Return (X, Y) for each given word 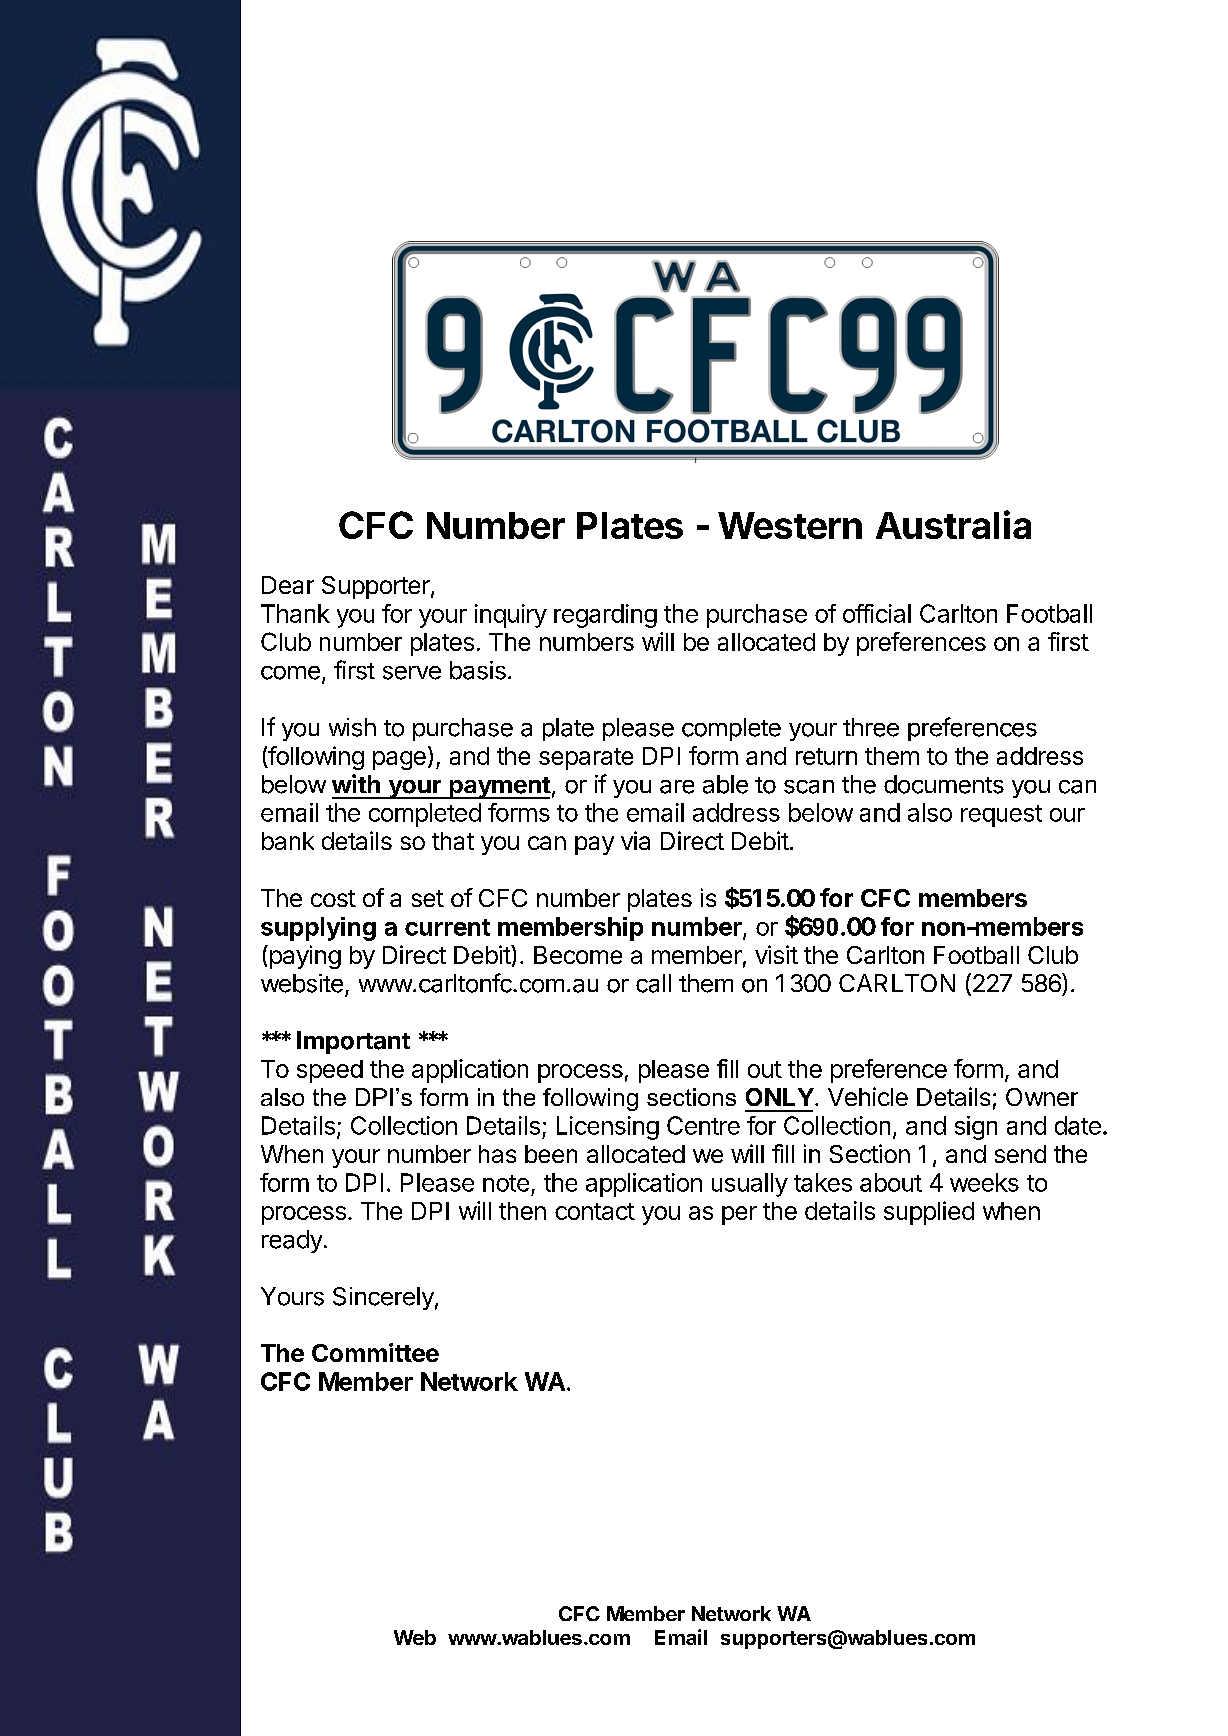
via (635, 840)
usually (750, 1185)
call (653, 983)
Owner (1042, 1097)
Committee (375, 1352)
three (871, 727)
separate (586, 759)
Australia (953, 524)
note (506, 1183)
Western (790, 525)
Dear (288, 585)
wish (352, 727)
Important (353, 1042)
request (1001, 816)
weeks (984, 1182)
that (453, 841)
